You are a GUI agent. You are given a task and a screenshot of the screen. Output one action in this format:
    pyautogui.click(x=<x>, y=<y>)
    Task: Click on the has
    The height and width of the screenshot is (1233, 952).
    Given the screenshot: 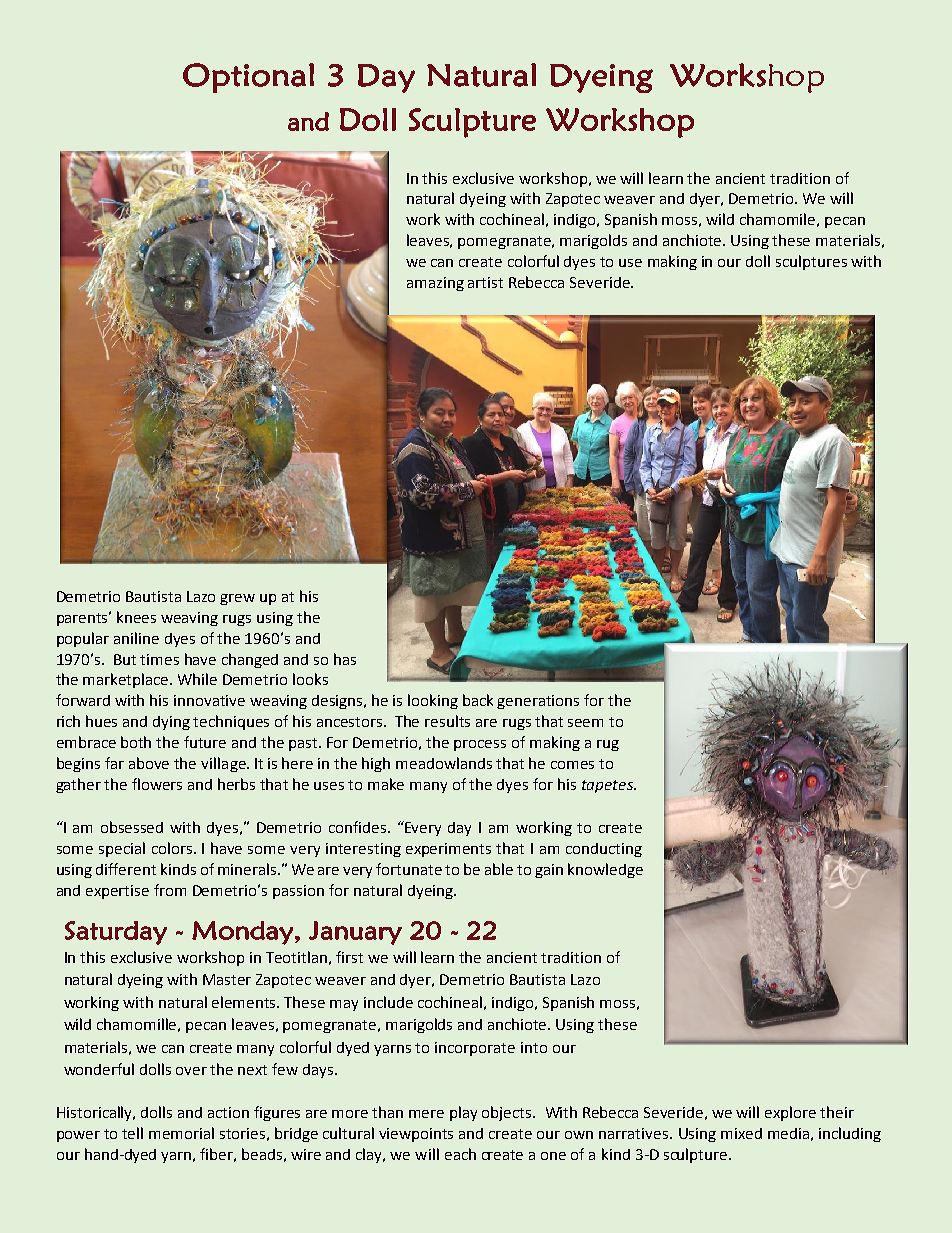 What is the action you would take?
    pyautogui.click(x=345, y=659)
